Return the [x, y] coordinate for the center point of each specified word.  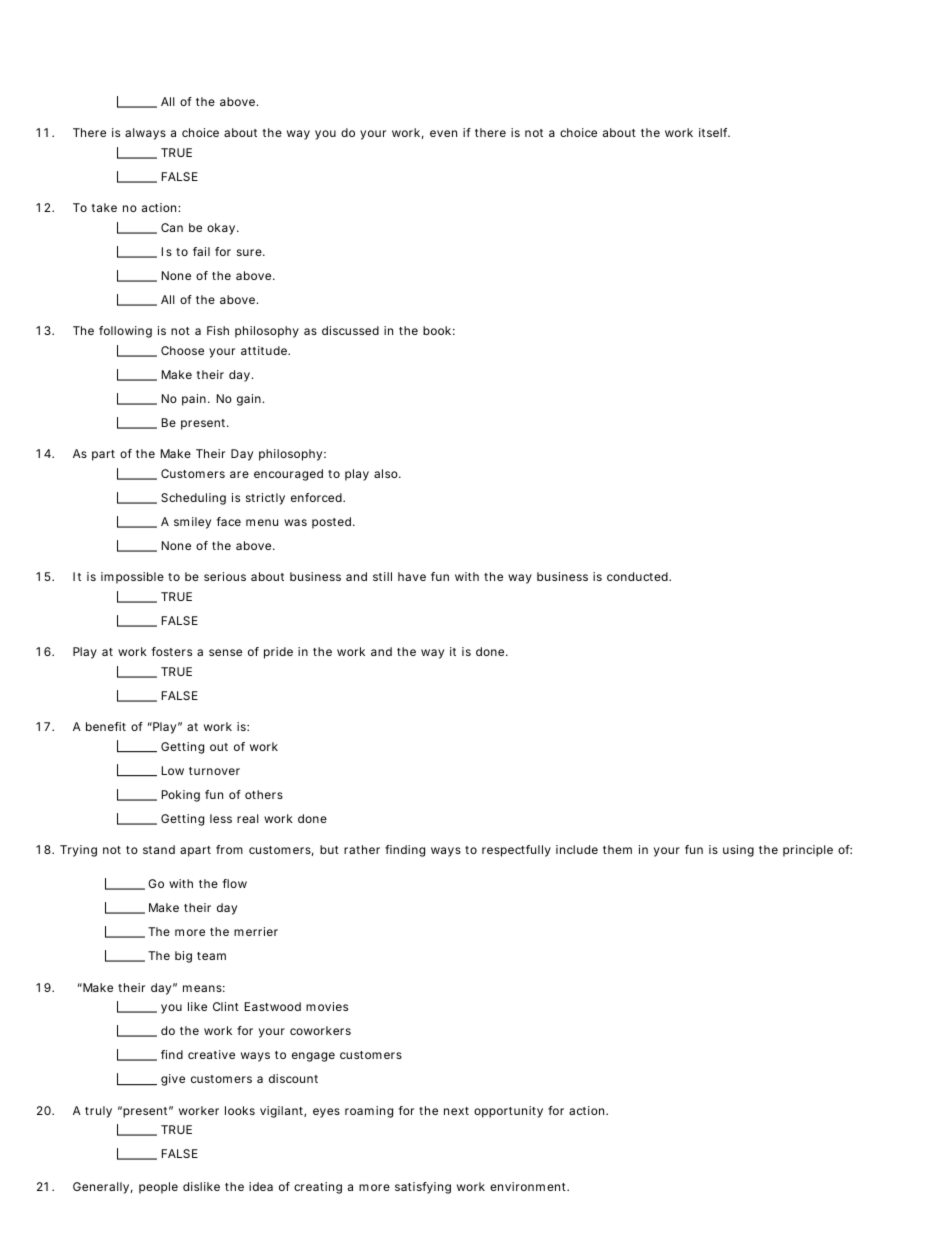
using [738, 851]
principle [808, 851]
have [412, 576]
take [104, 207]
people [158, 1188]
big [183, 957]
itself [714, 132]
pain [195, 400]
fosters [171, 651]
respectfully [516, 851]
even [443, 133]
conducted [638, 576]
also [387, 473]
